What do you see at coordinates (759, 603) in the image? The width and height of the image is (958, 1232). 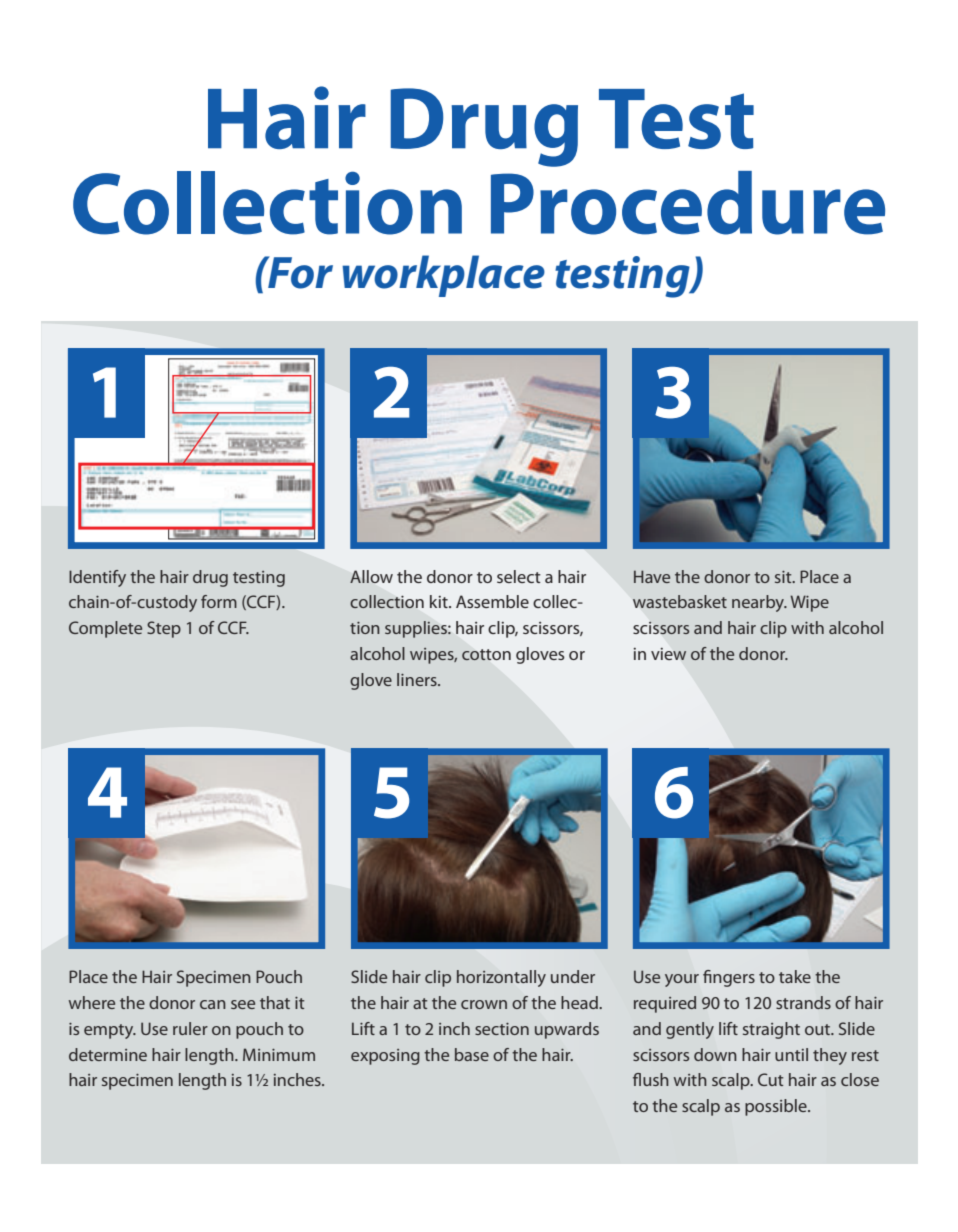 I see `nearby` at bounding box center [759, 603].
